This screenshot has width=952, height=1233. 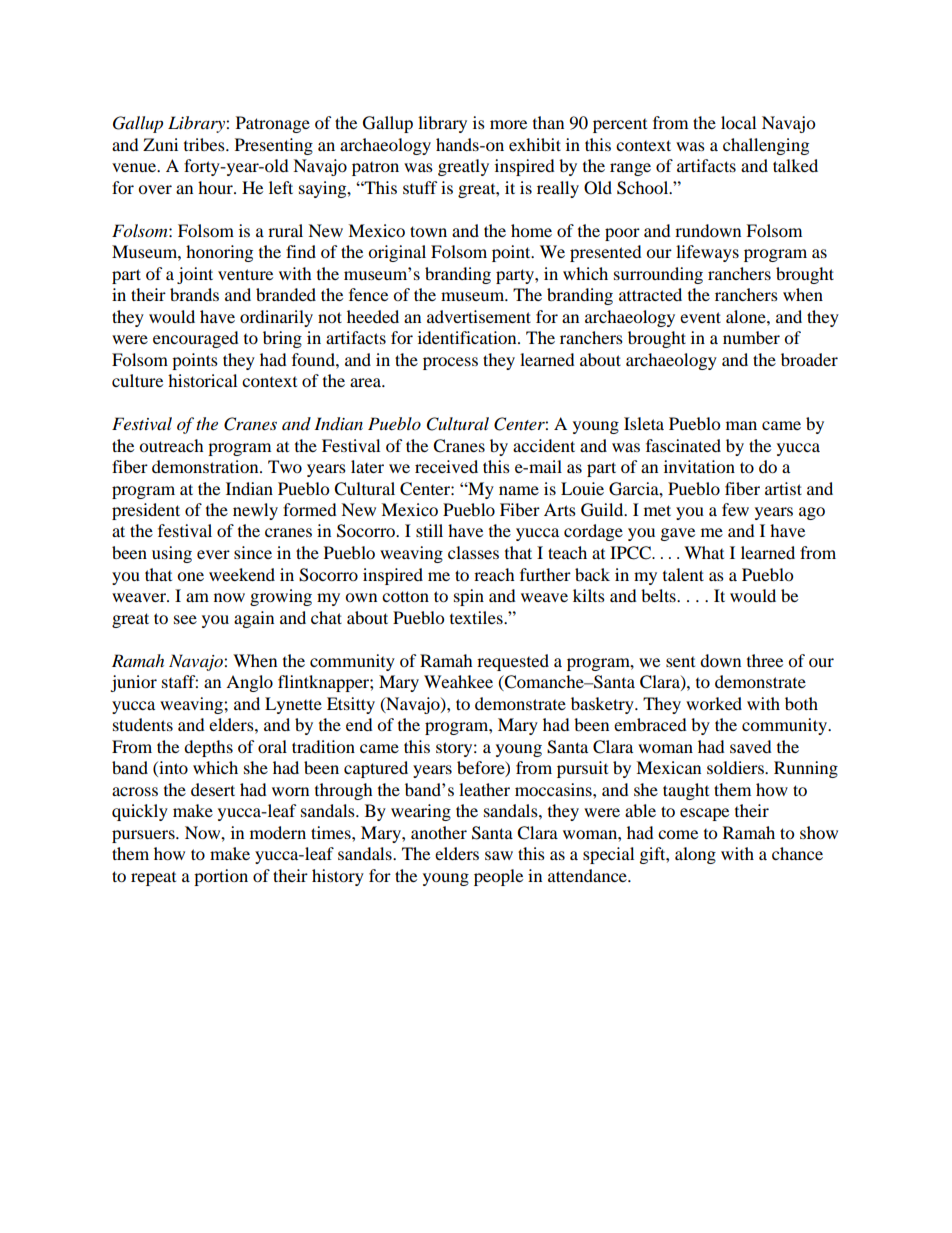 I want to click on more, so click(x=508, y=124).
